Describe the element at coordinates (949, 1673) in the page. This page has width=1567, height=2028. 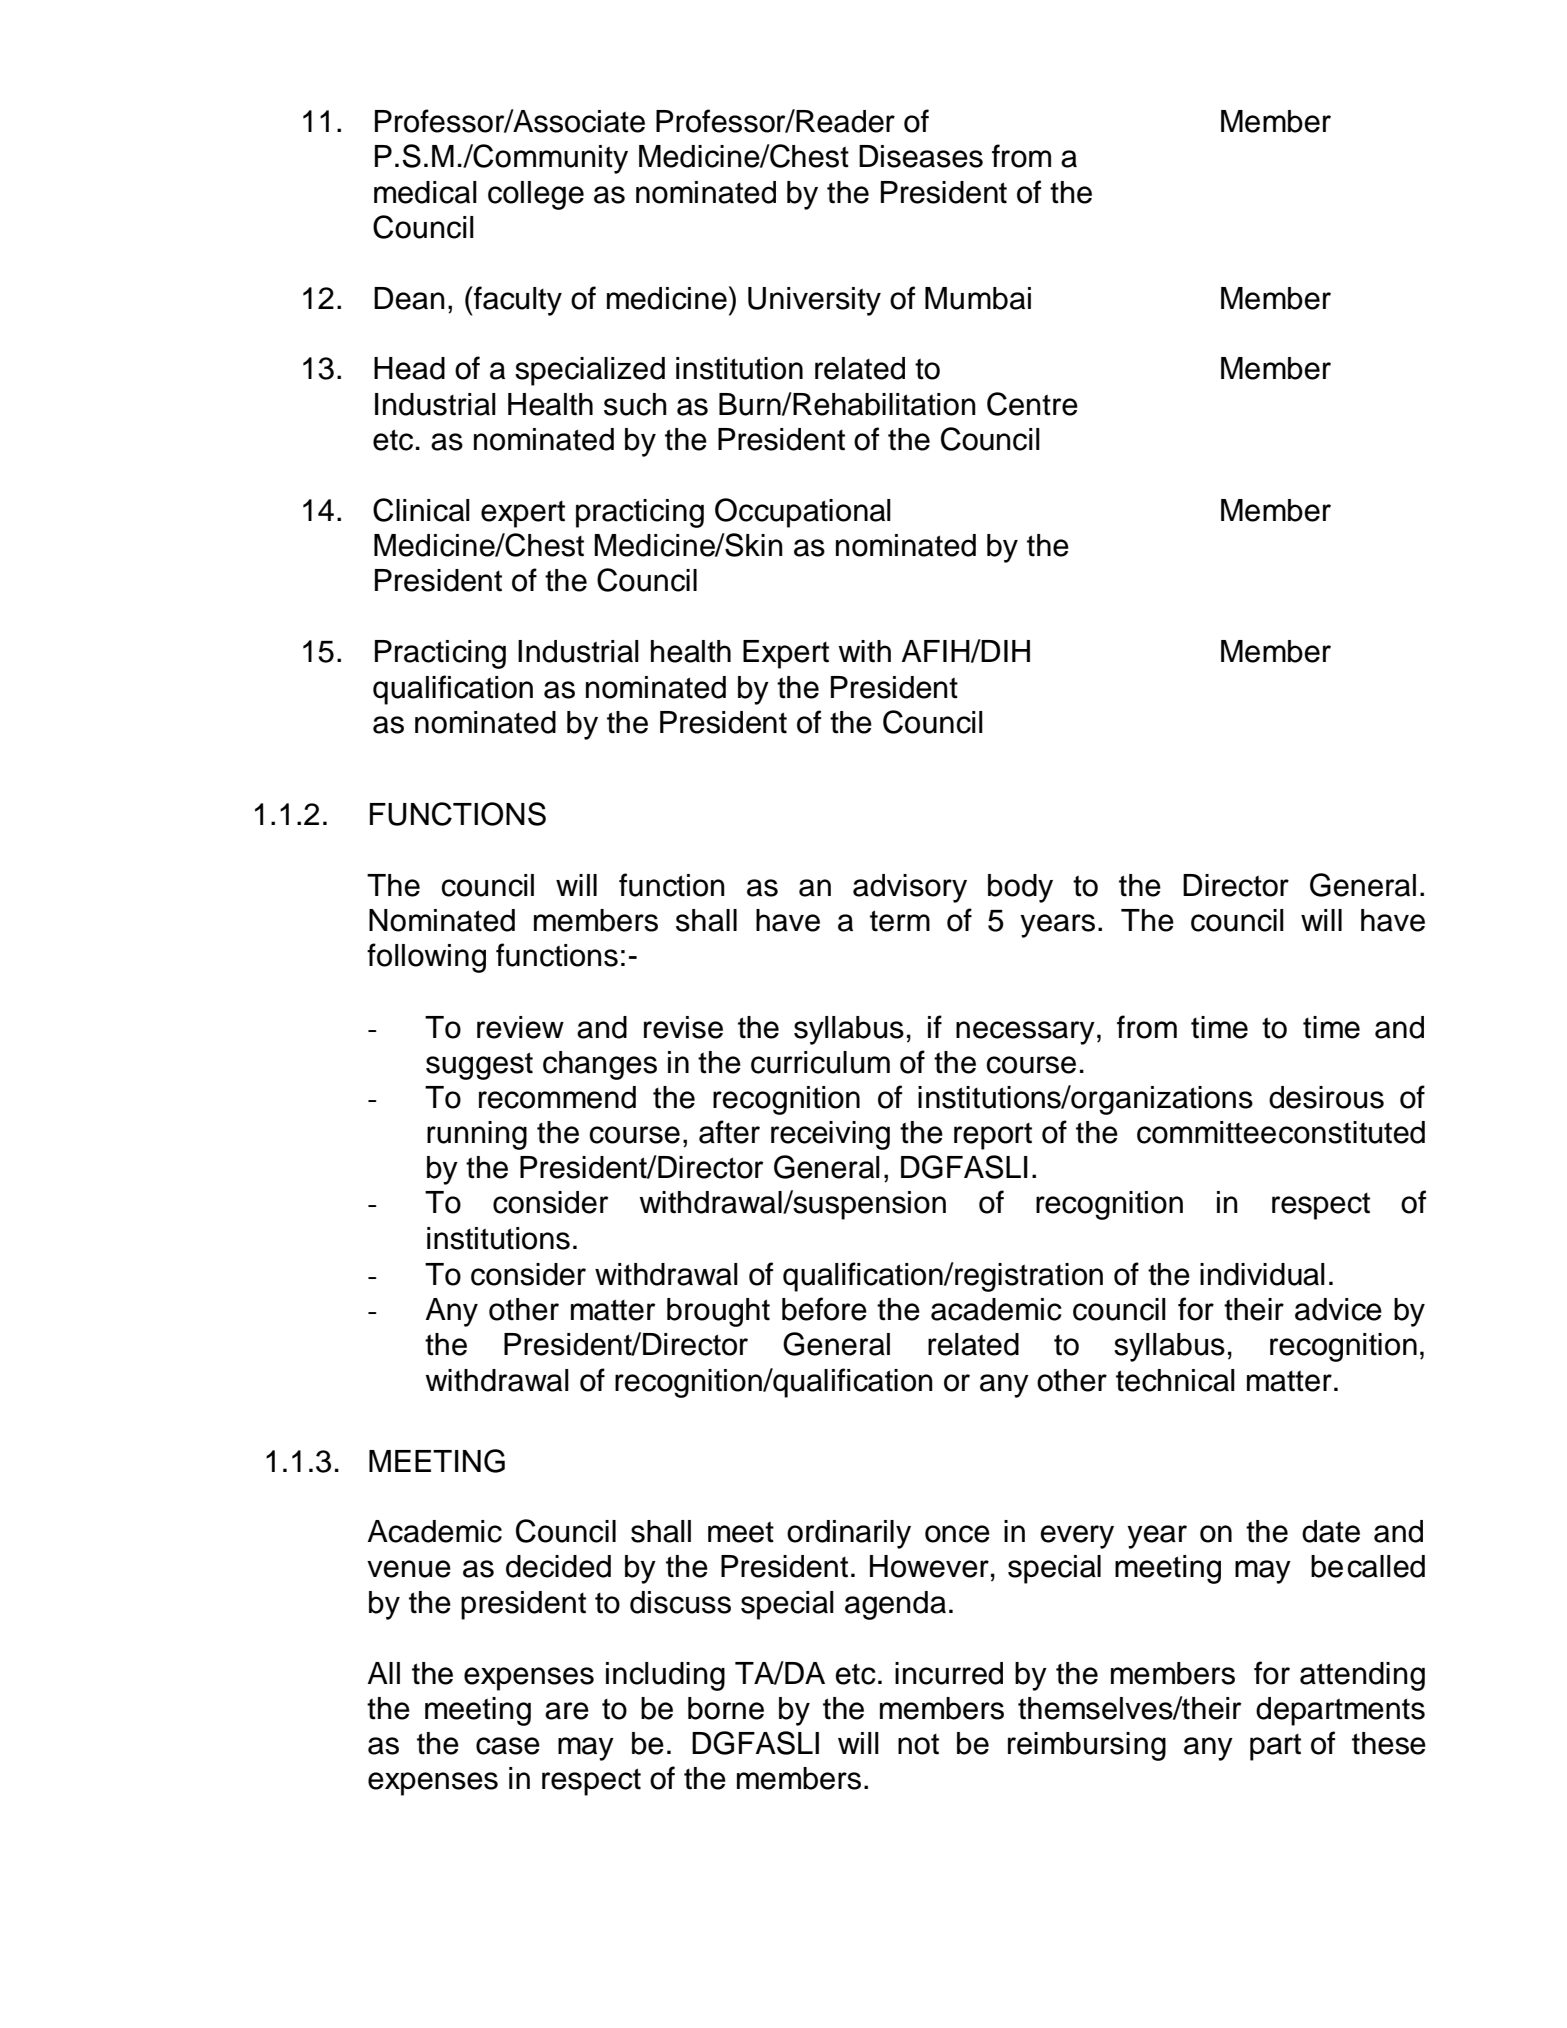
I see `incurred` at that location.
